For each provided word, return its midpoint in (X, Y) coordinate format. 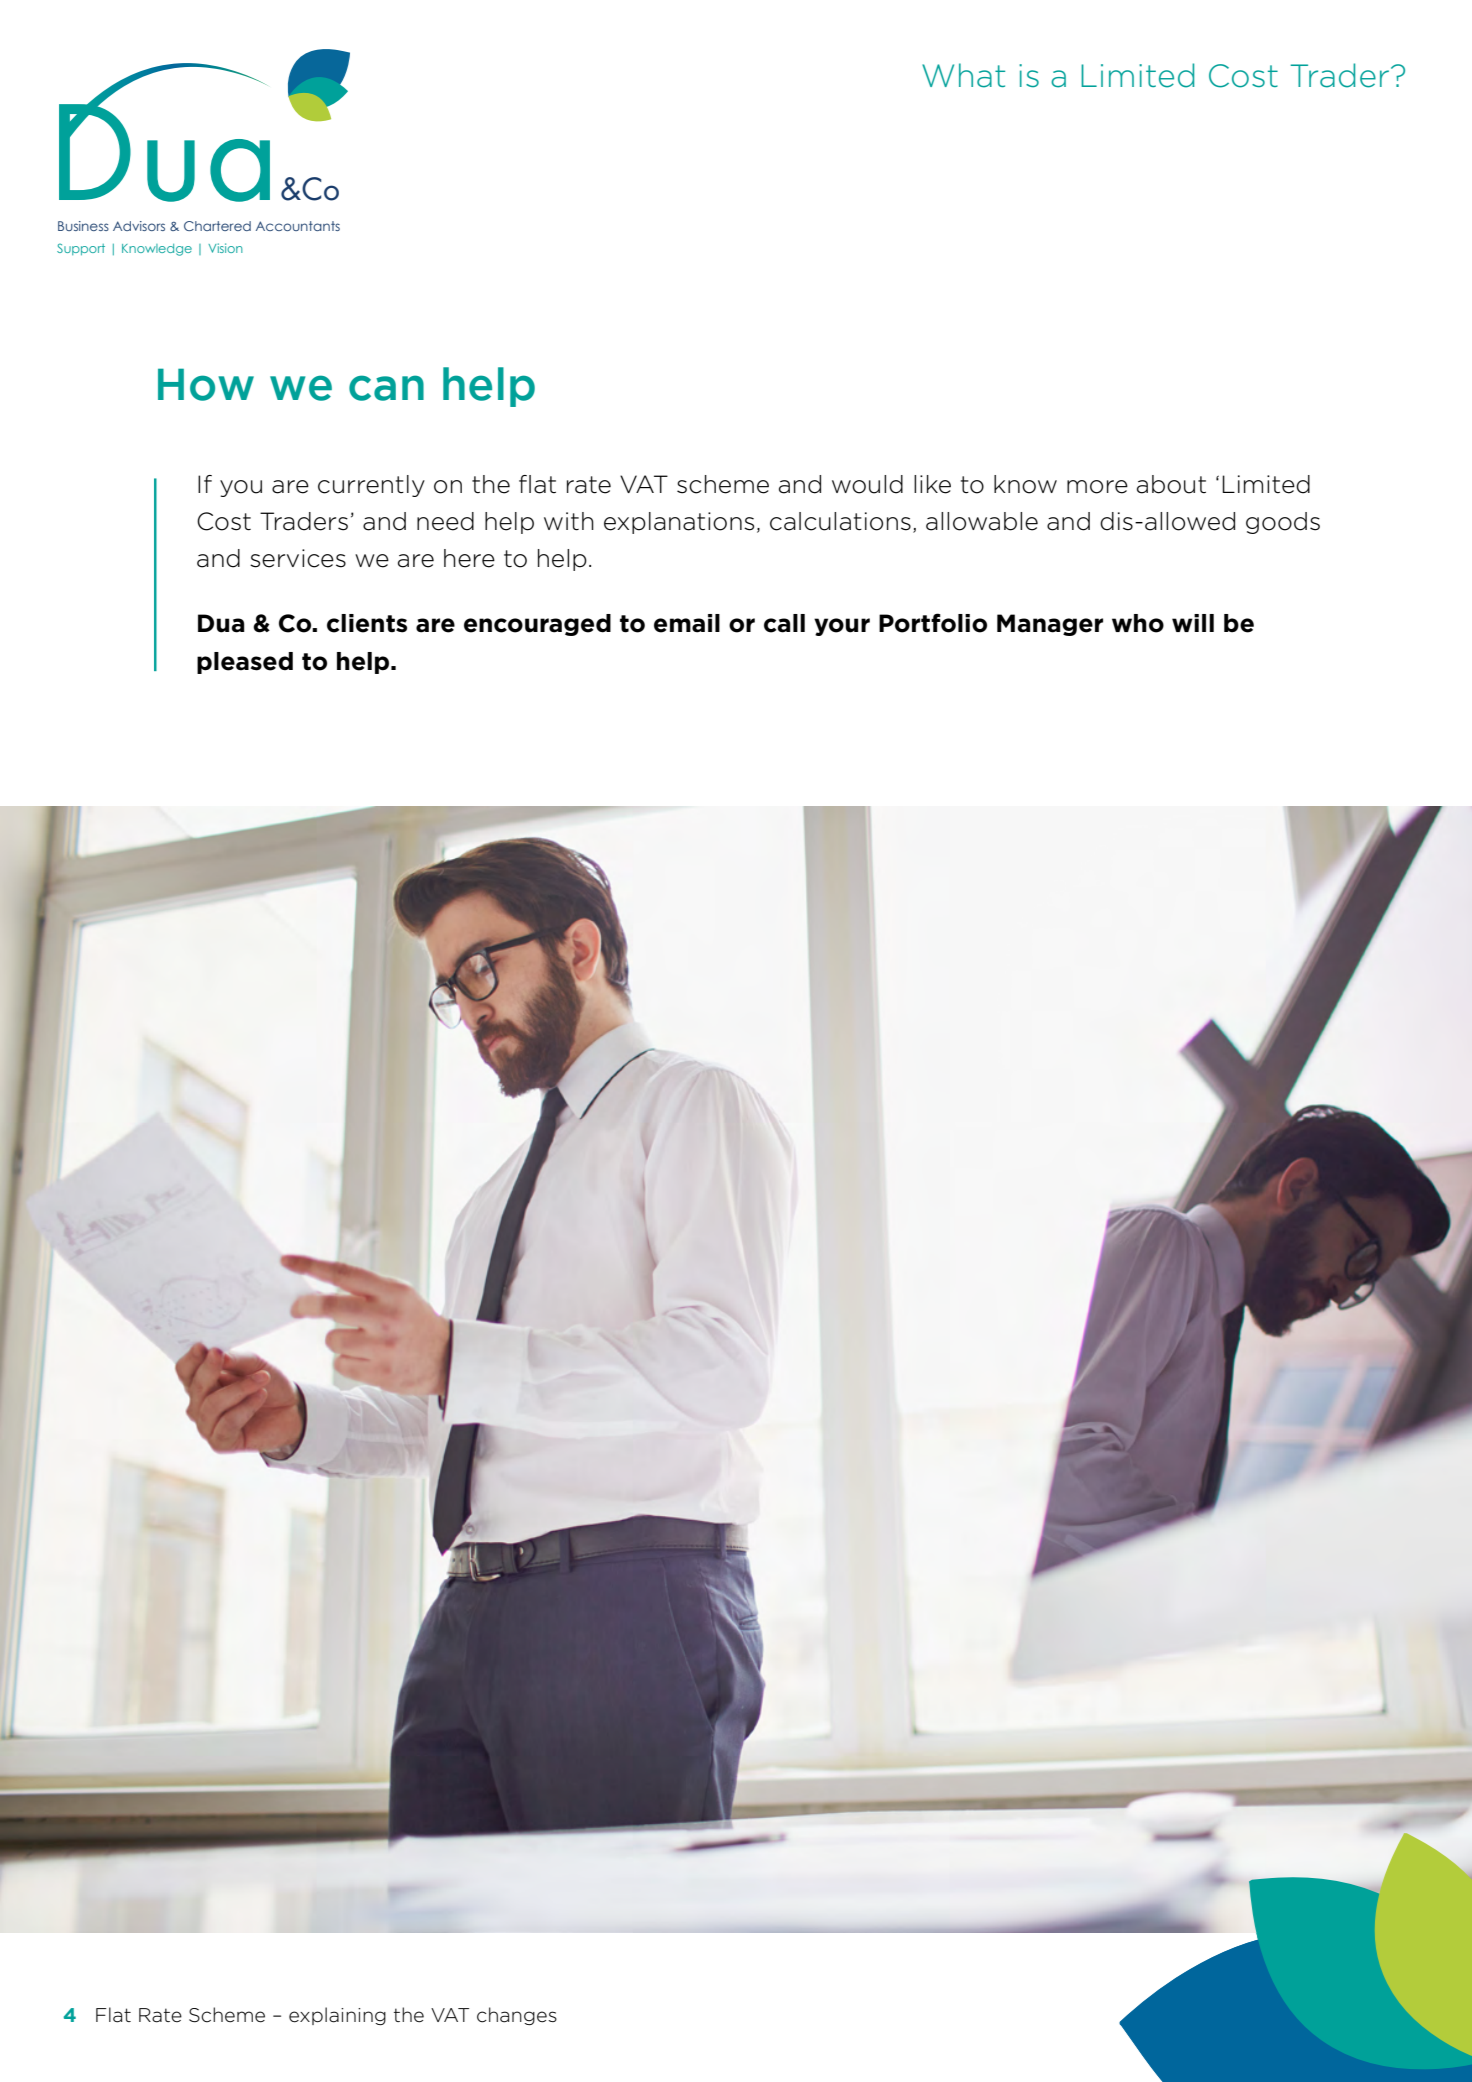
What (963, 75)
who (1138, 623)
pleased (245, 663)
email (687, 623)
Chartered (217, 226)
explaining (337, 2016)
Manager (1050, 625)
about (1171, 484)
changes (517, 2016)
